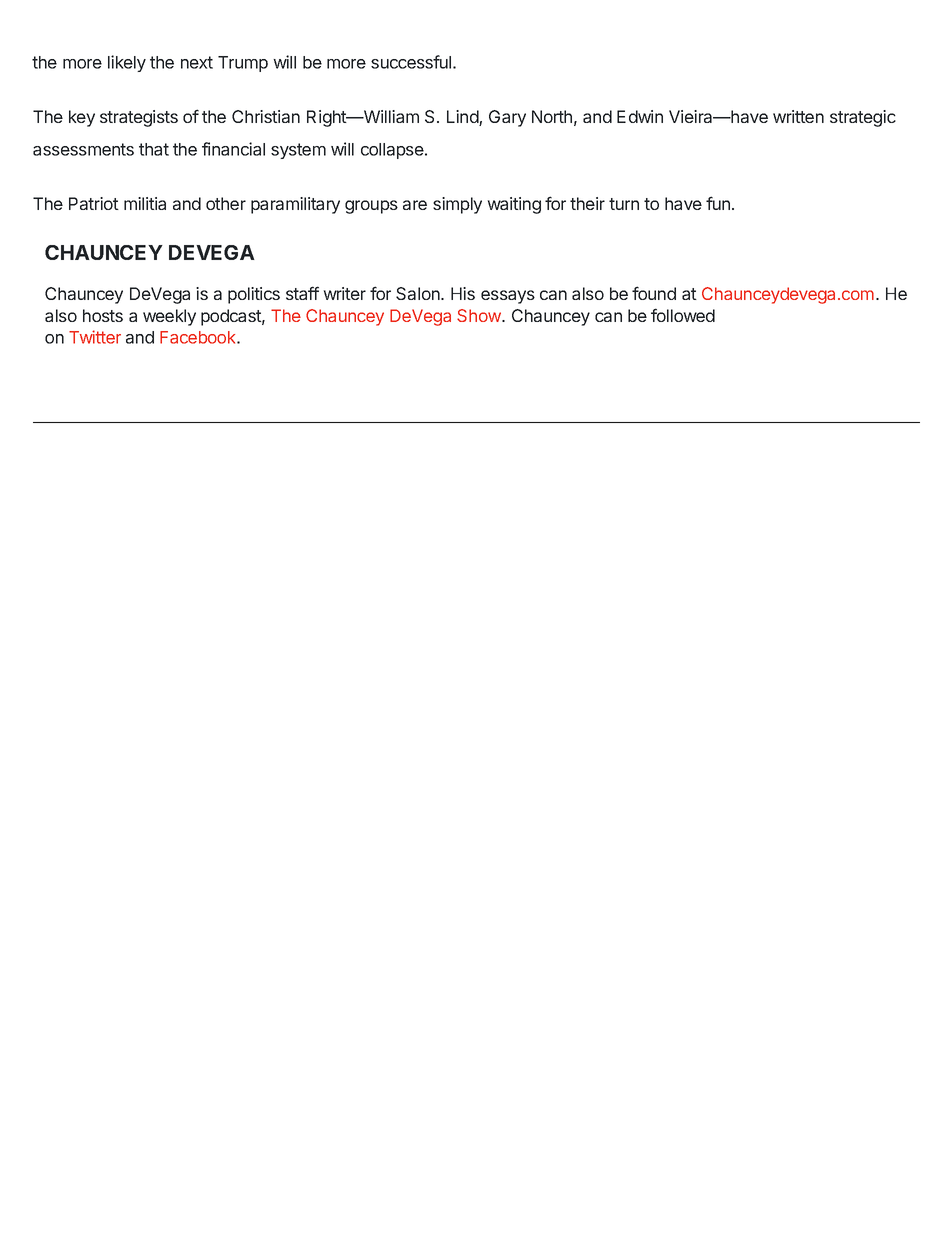  What do you see at coordinates (718, 203) in the document?
I see `fun` at bounding box center [718, 203].
